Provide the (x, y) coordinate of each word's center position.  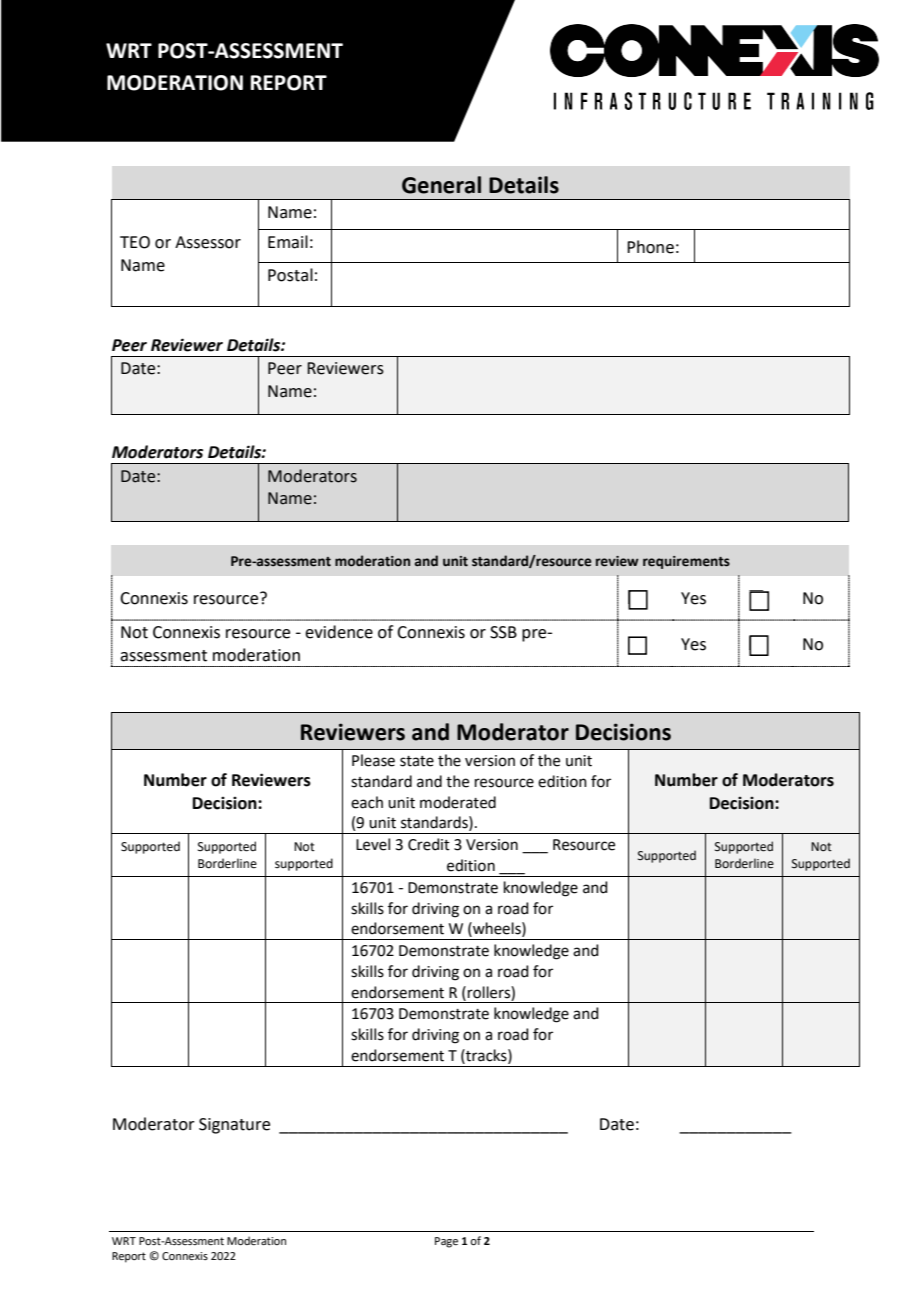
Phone (650, 247)
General (441, 185)
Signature (234, 1126)
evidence (339, 632)
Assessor (208, 242)
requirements (686, 562)
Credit (429, 844)
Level (373, 844)
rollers (490, 992)
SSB (503, 632)
